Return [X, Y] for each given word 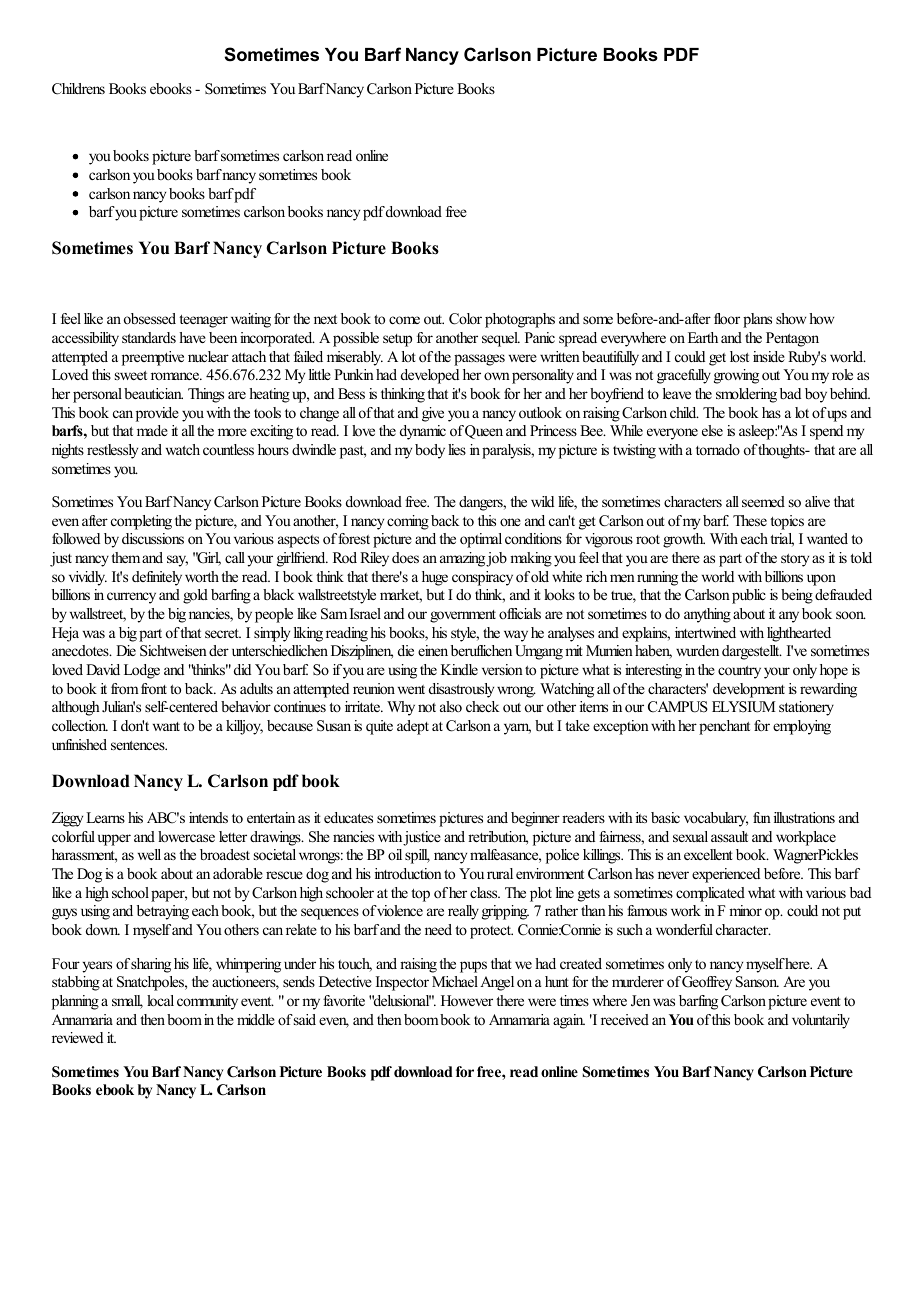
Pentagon [792, 339]
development [749, 690]
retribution [498, 838]
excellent [708, 854]
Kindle [459, 669]
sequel [501, 339]
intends [208, 817]
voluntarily [821, 1021]
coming [408, 522]
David [103, 669]
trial [782, 540]
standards [149, 337]
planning [75, 1002]
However [467, 1000]
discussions [153, 538]
